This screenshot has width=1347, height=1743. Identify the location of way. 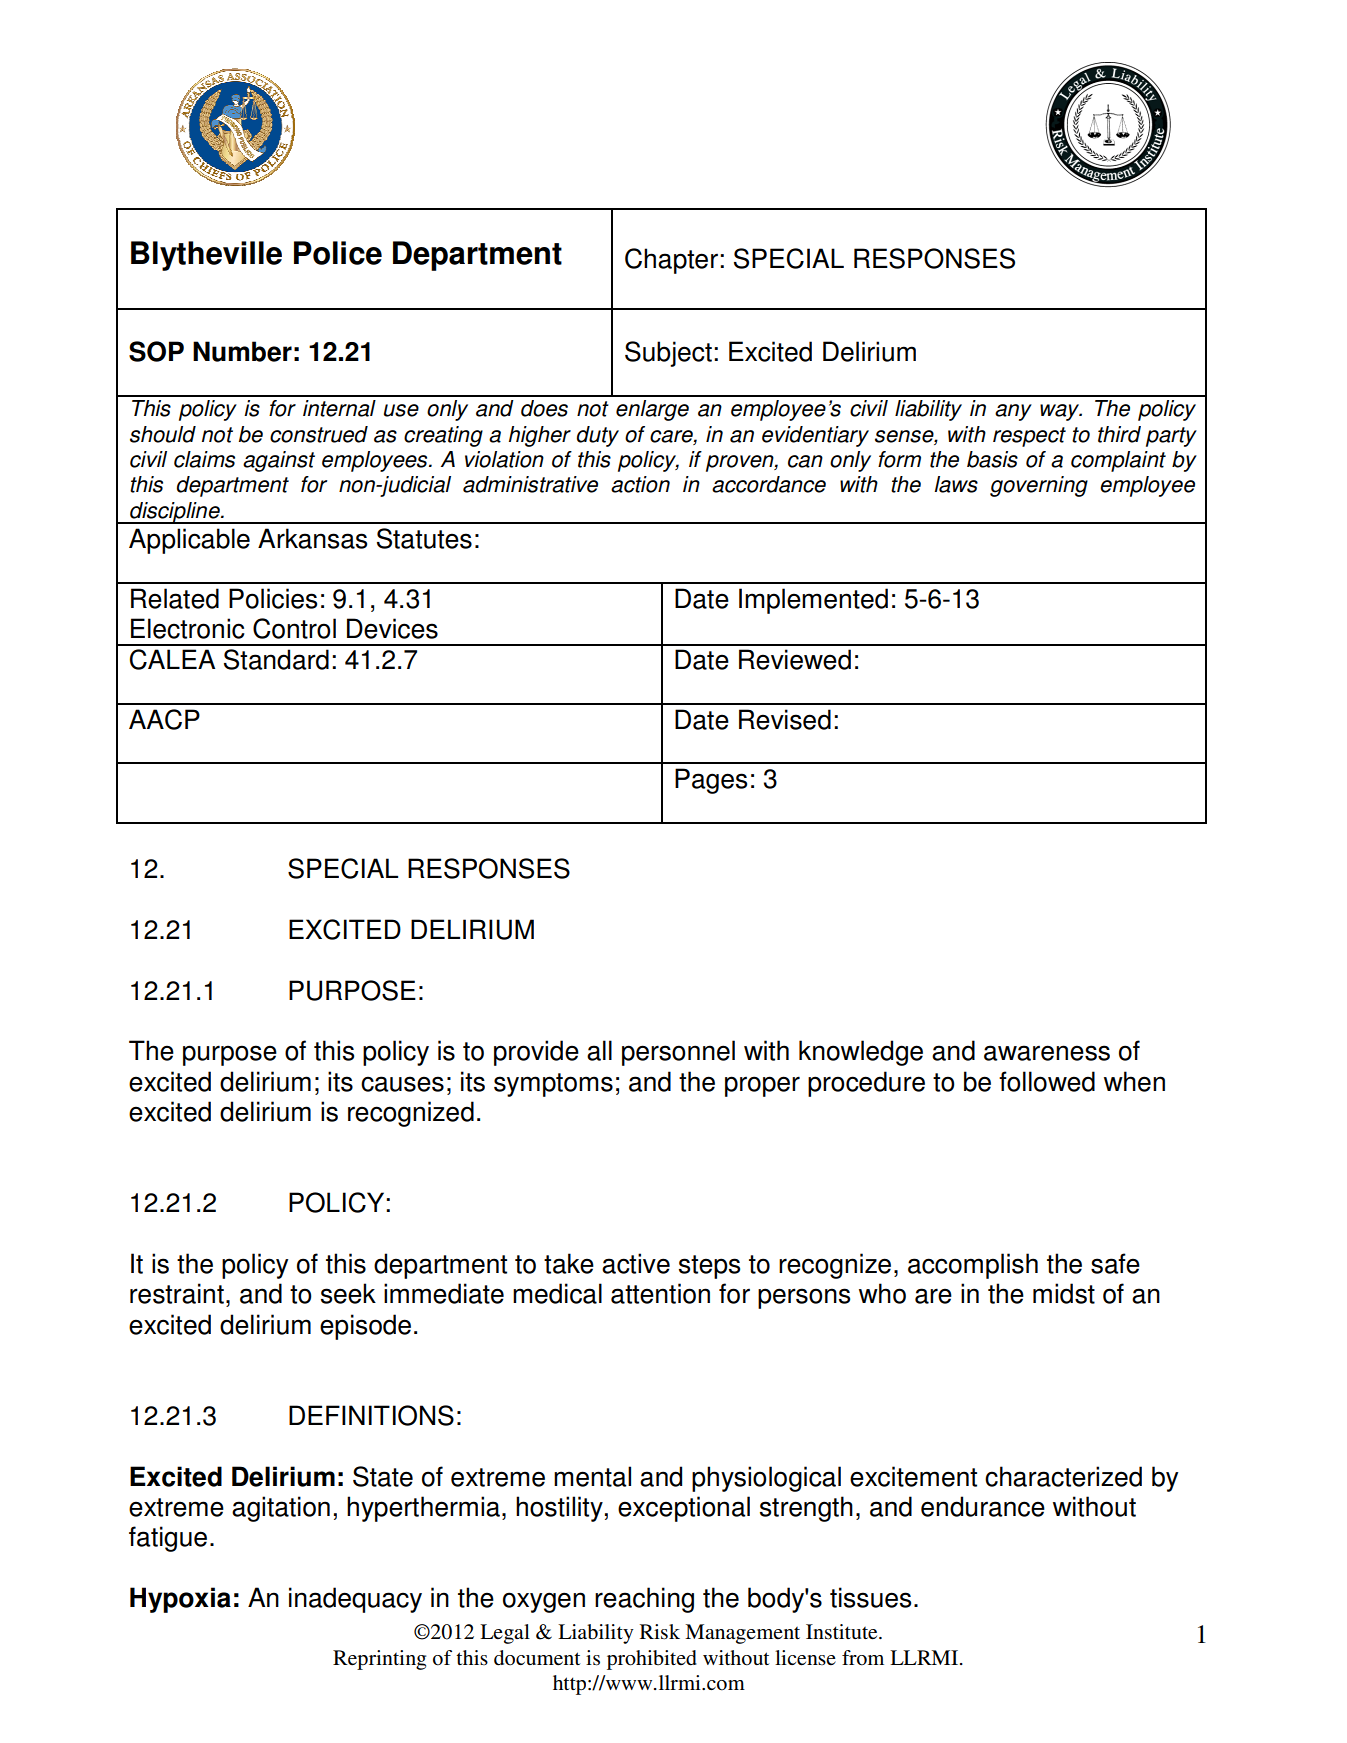
(1061, 412).
